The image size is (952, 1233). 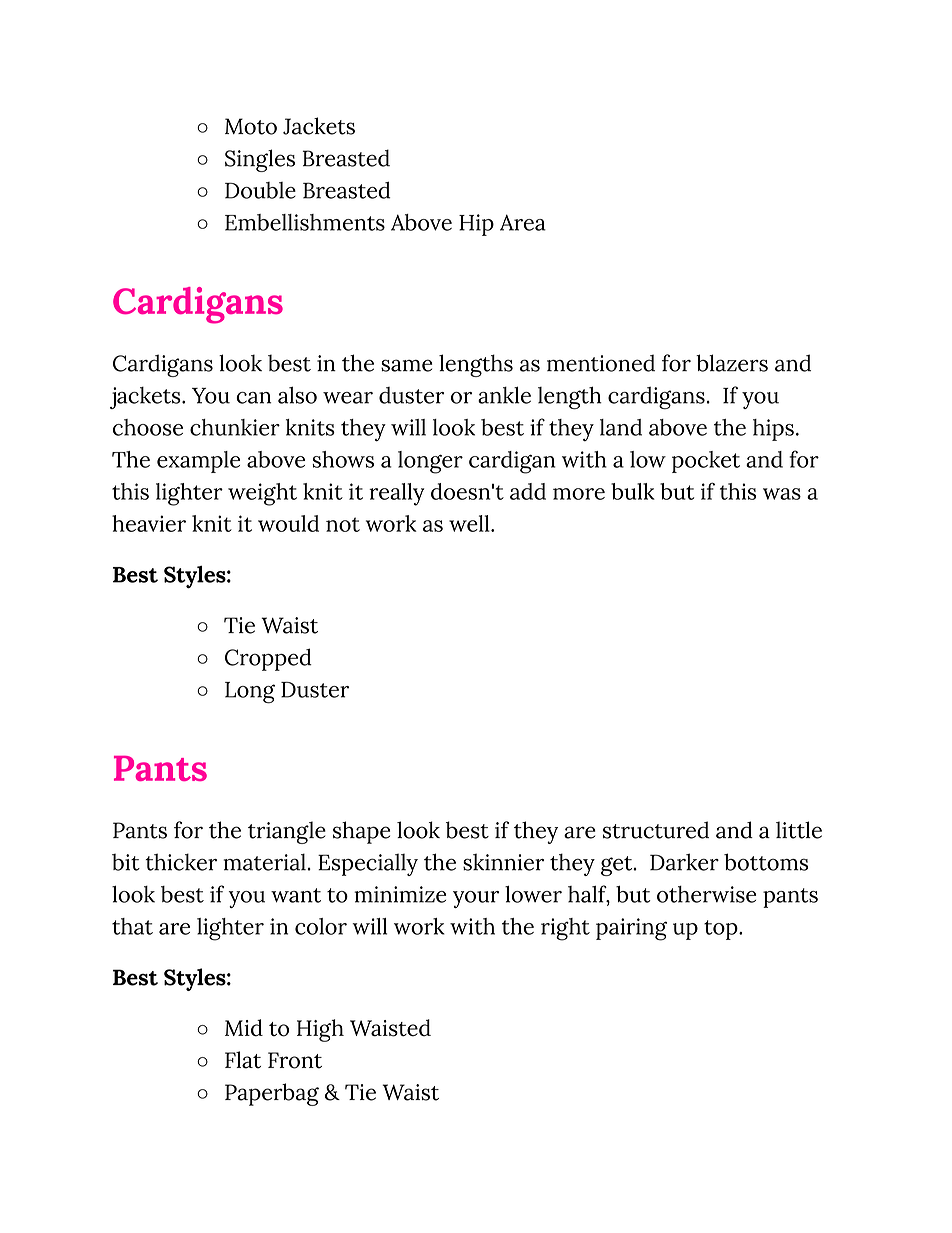 What do you see at coordinates (504, 395) in the document?
I see `ankle` at bounding box center [504, 395].
